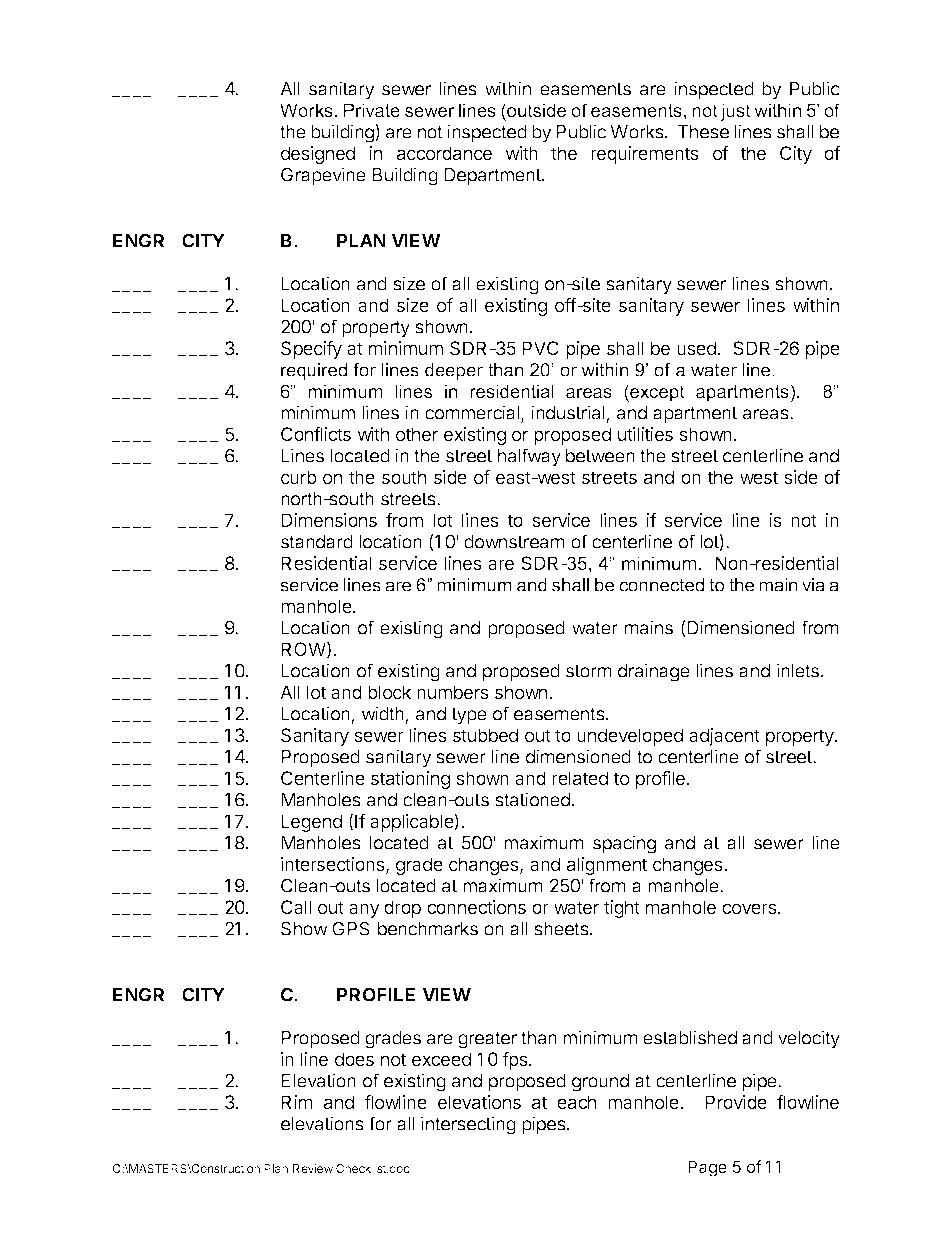 The image size is (952, 1233). I want to click on any, so click(364, 910).
